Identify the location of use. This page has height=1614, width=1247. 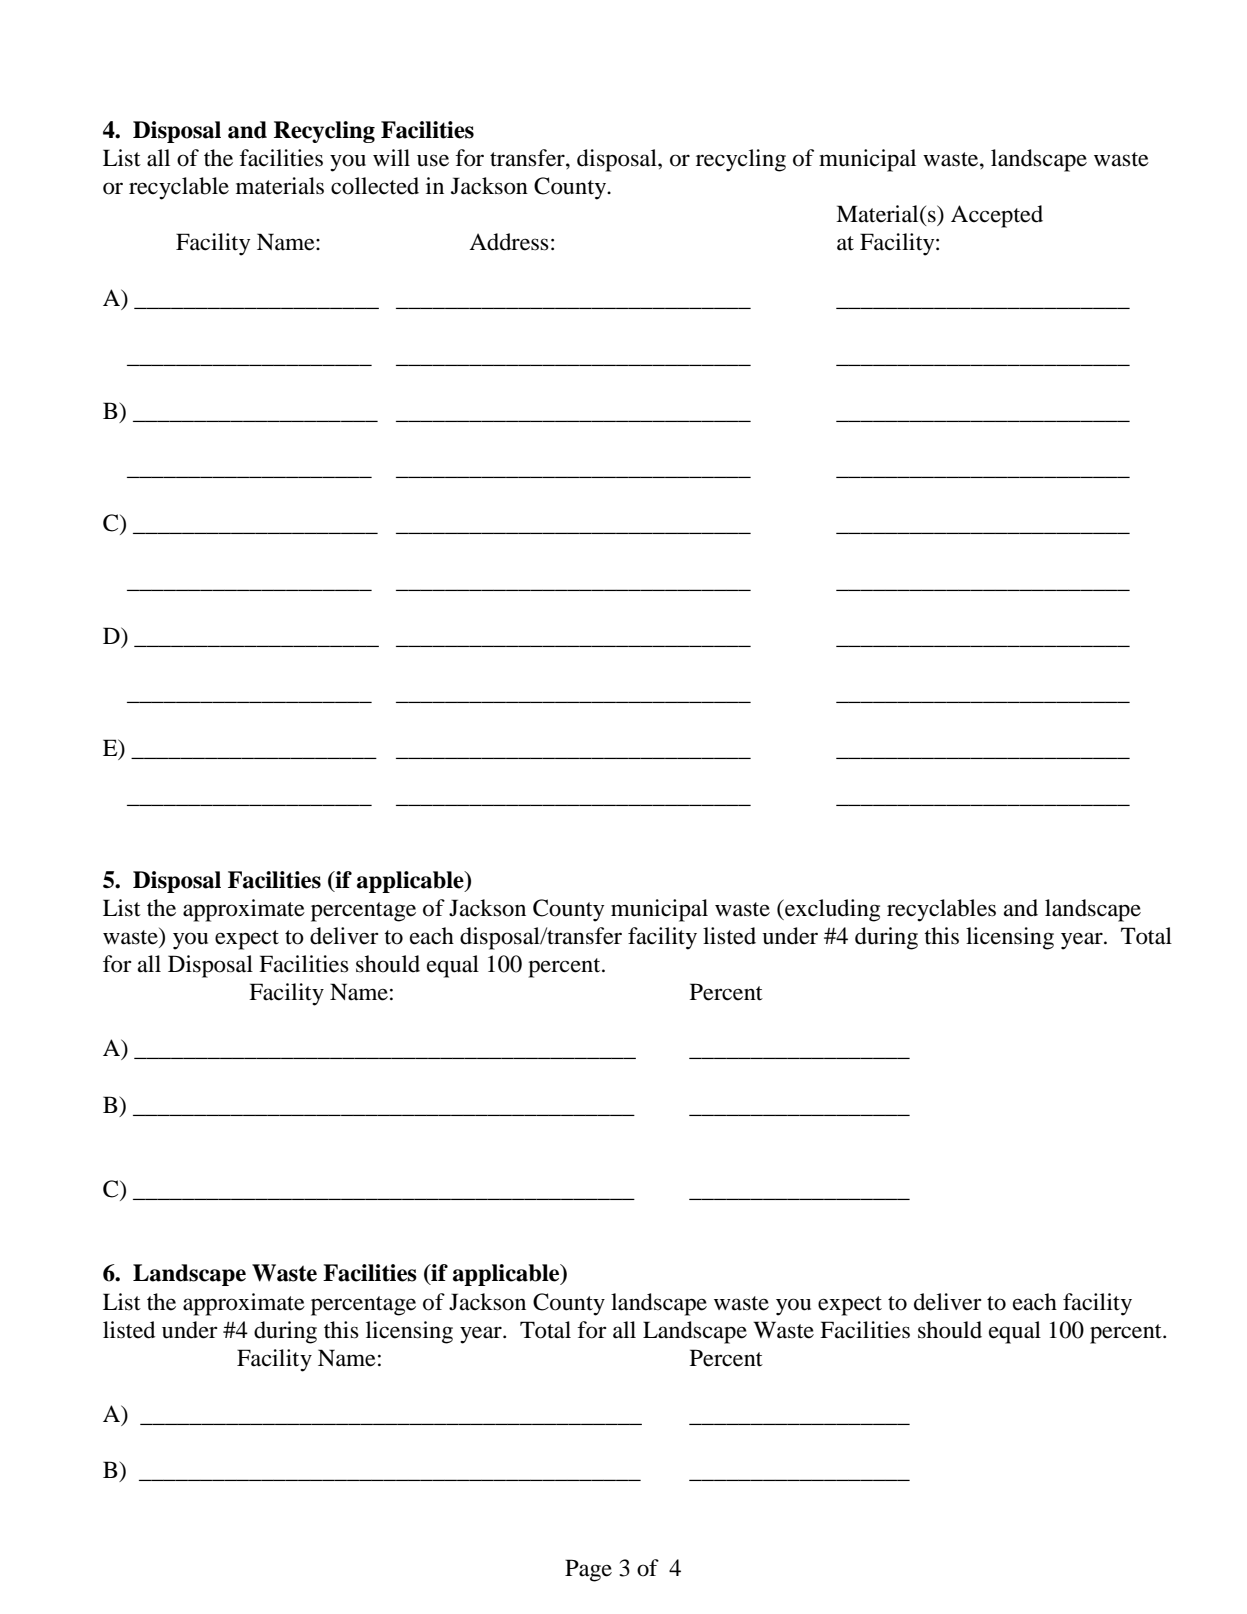
(433, 160).
